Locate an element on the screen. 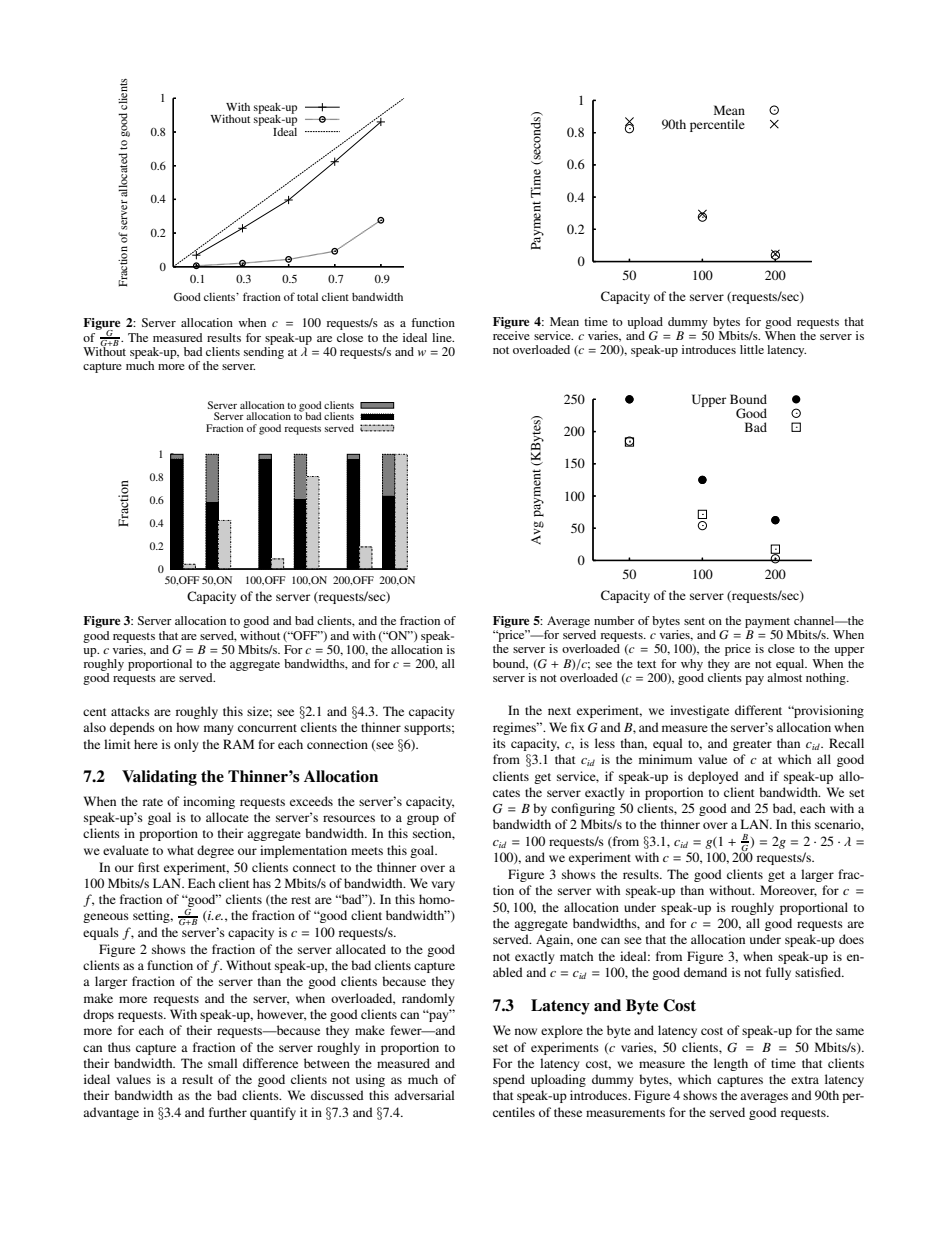  extra is located at coordinates (805, 1080).
